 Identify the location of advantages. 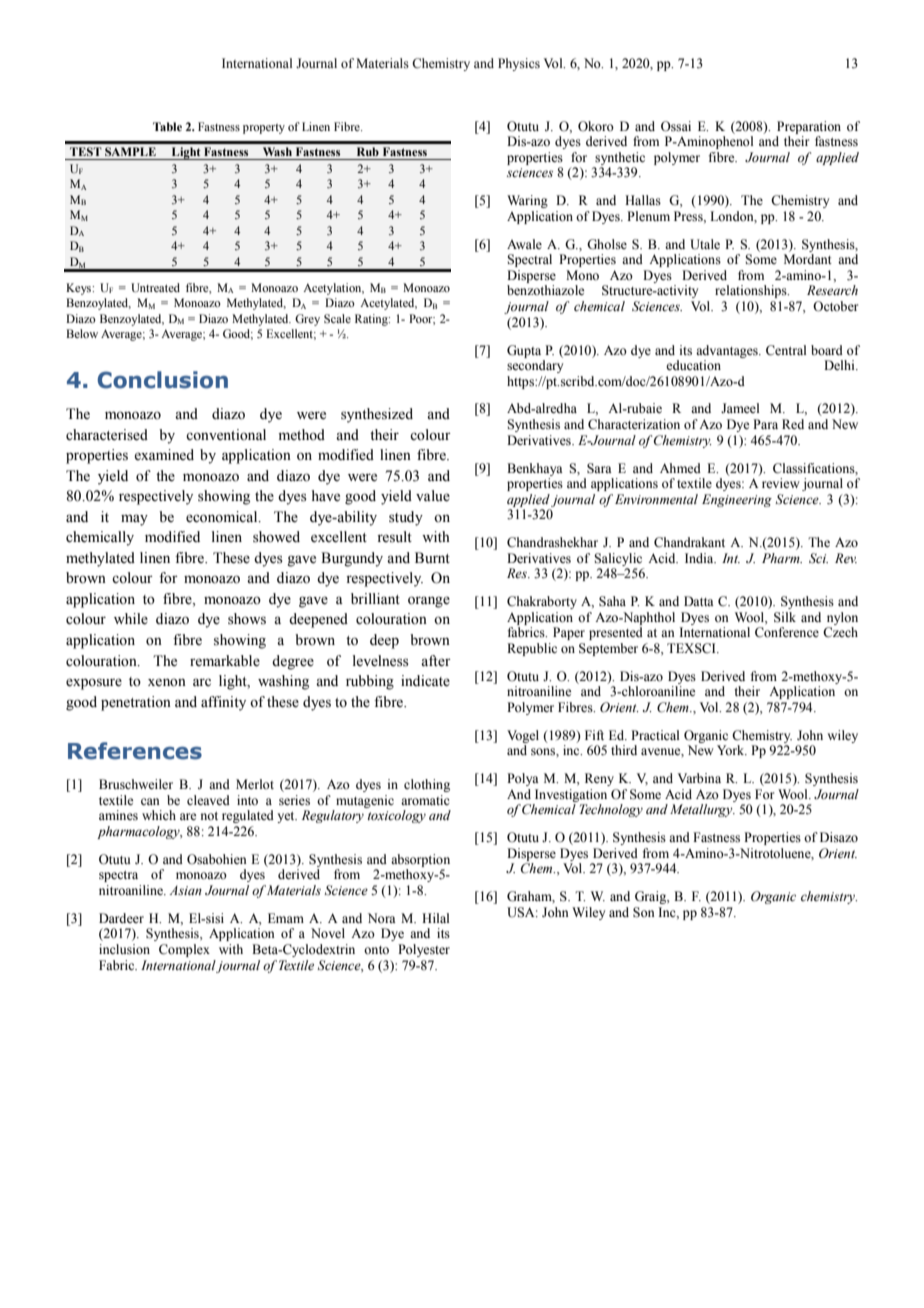
(728, 351).
